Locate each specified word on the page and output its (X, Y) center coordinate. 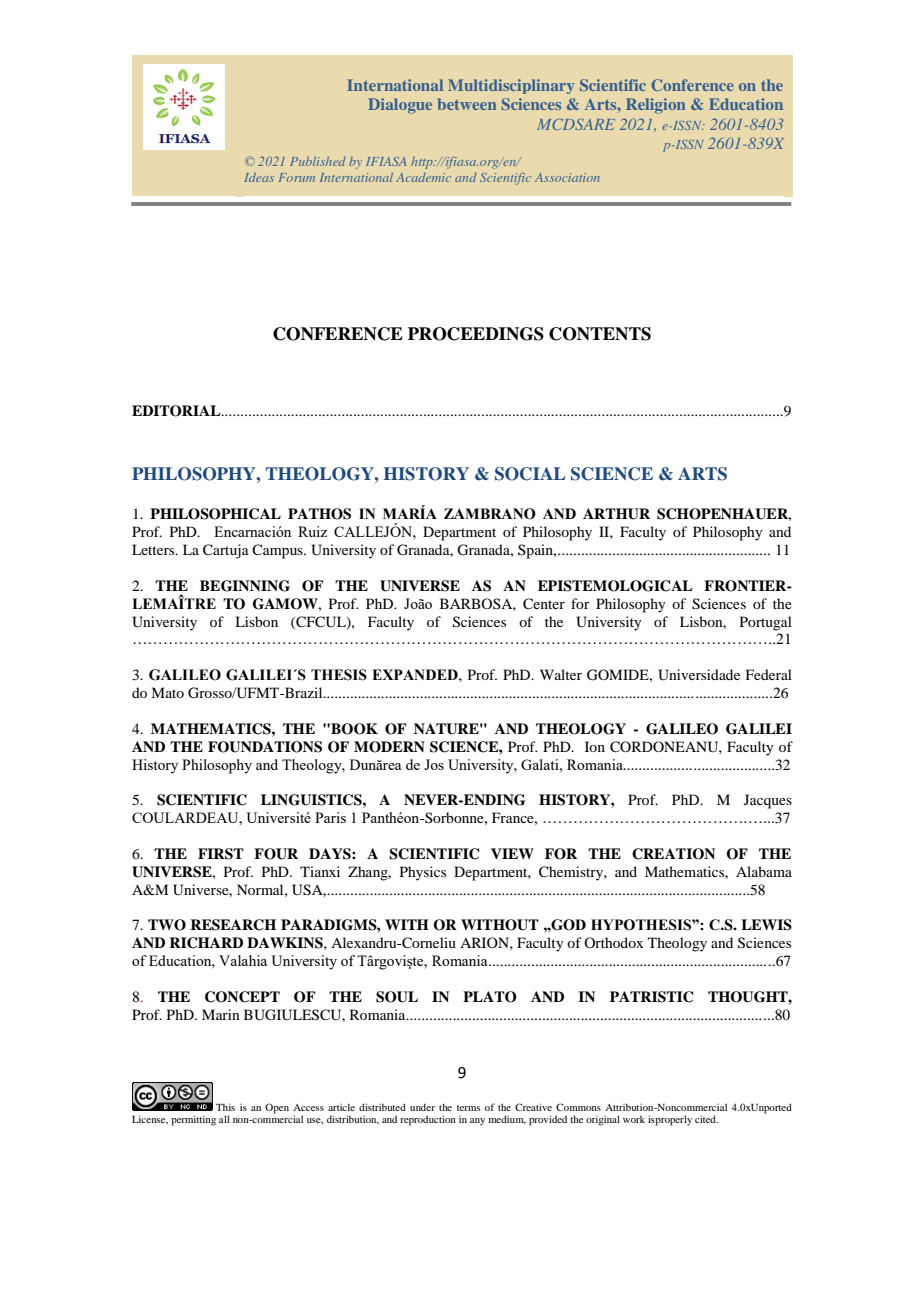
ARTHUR (616, 514)
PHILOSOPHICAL (215, 514)
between (467, 104)
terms (468, 1108)
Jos (434, 764)
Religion (655, 106)
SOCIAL (530, 474)
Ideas (259, 177)
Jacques (768, 801)
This (225, 1107)
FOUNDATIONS (265, 747)
